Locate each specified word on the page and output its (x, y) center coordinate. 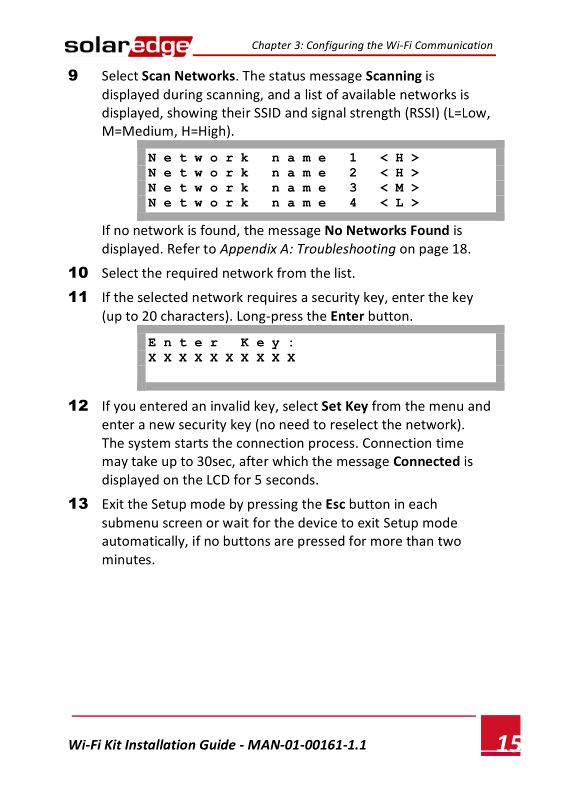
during (183, 95)
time (450, 443)
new (162, 426)
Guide (218, 744)
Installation (160, 744)
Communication (454, 45)
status (287, 76)
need (294, 424)
